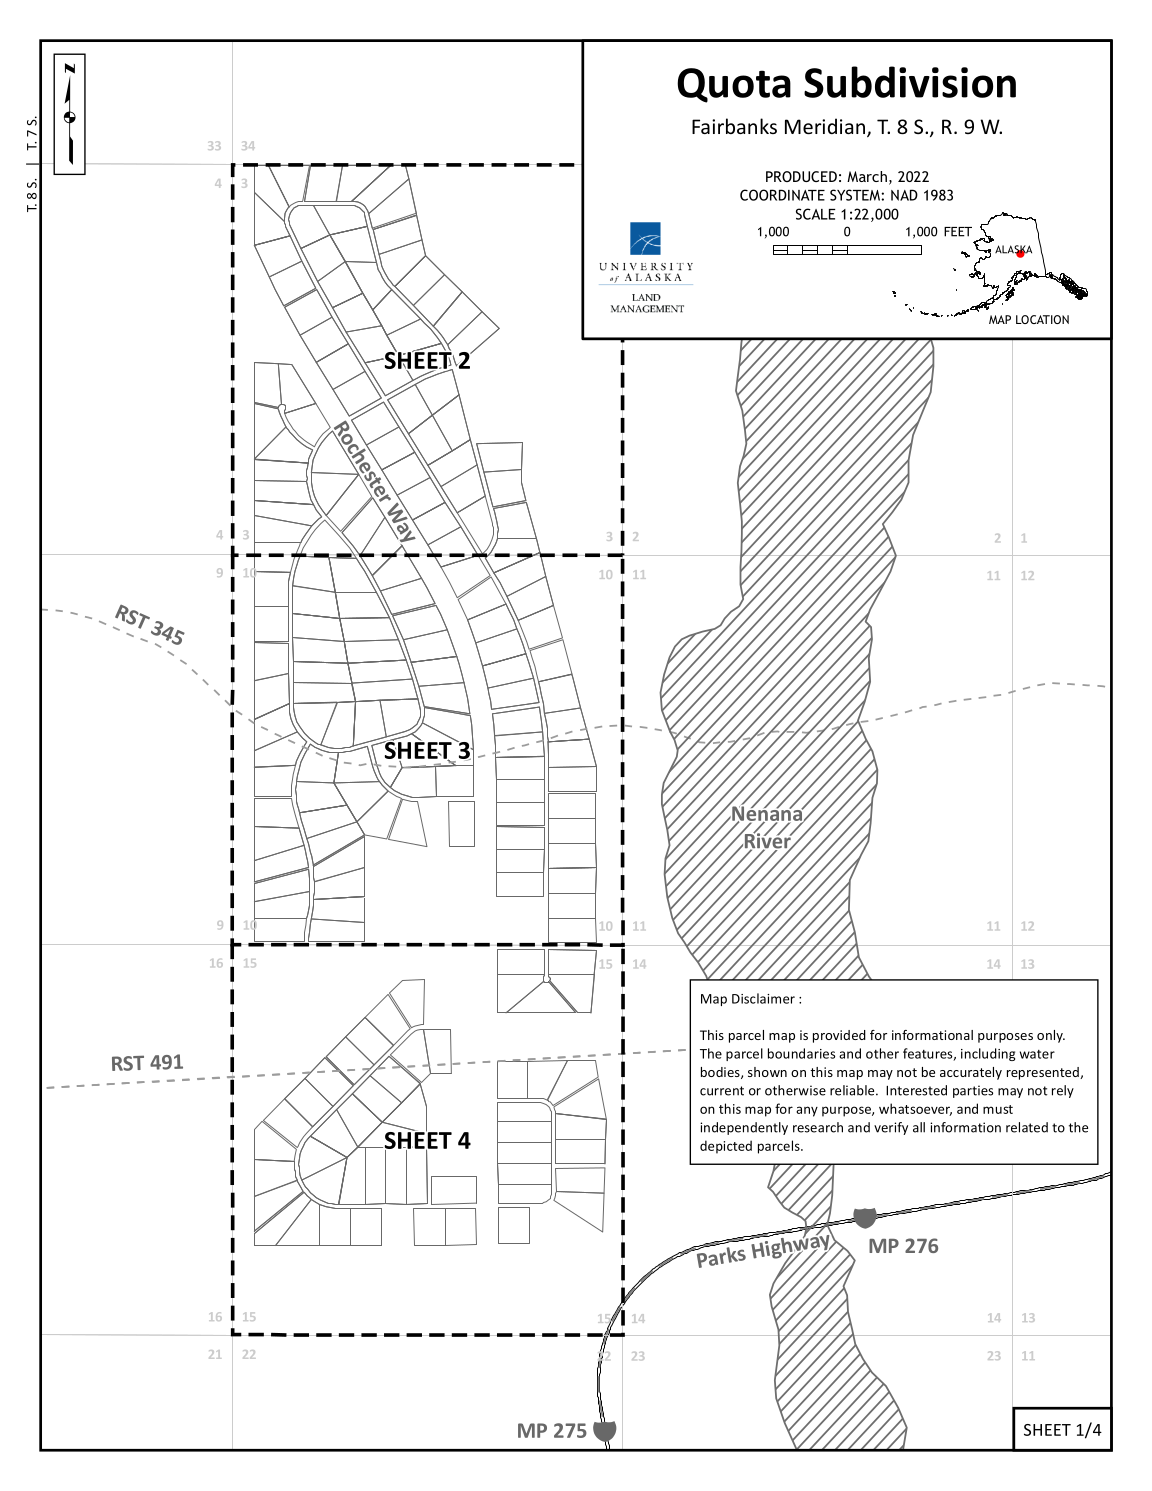 This screenshot has width=1152, height=1491. Describe the element at coordinates (1042, 319) in the screenshot. I see `LOCATION` at that location.
